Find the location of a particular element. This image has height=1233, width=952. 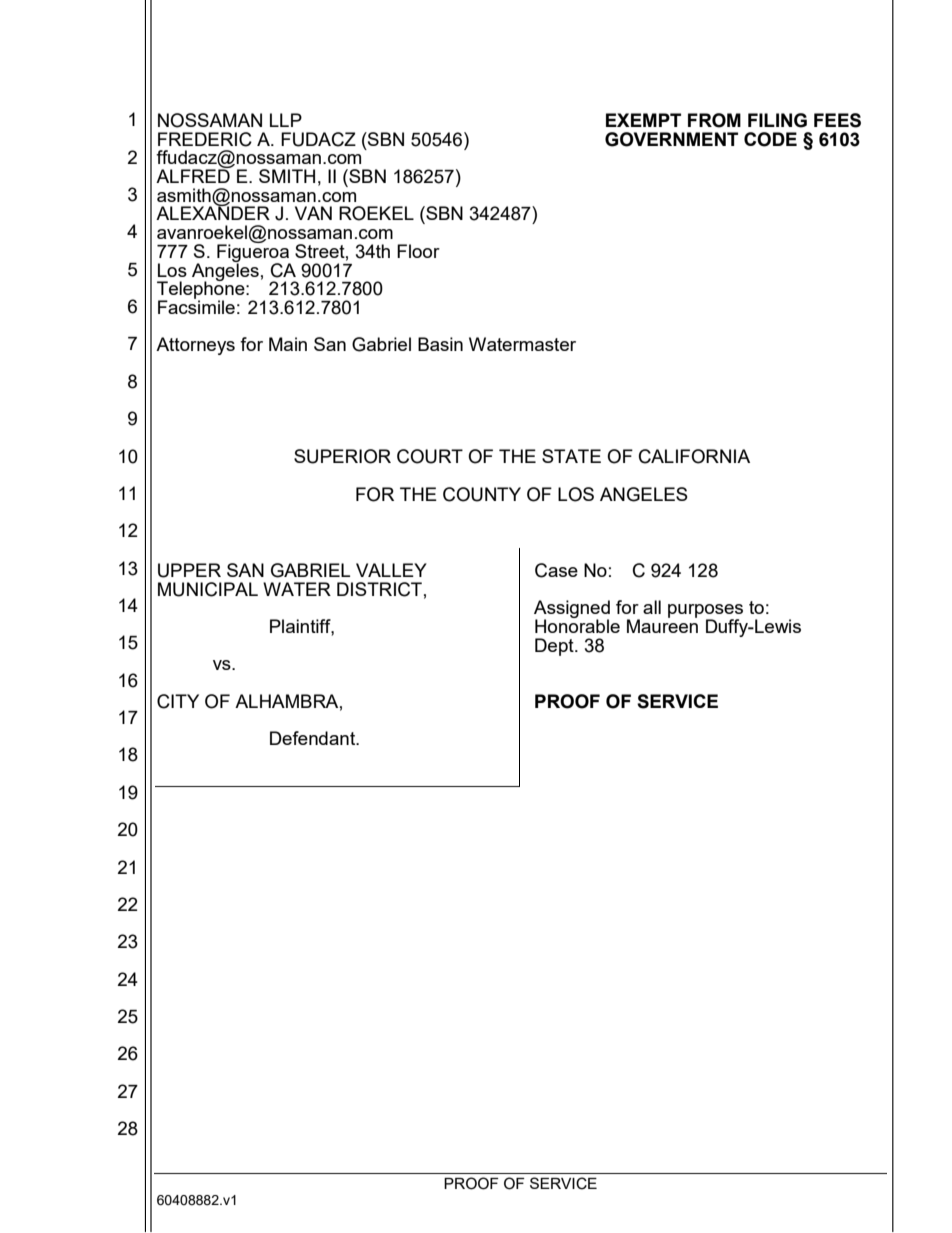

STATE is located at coordinates (571, 456).
